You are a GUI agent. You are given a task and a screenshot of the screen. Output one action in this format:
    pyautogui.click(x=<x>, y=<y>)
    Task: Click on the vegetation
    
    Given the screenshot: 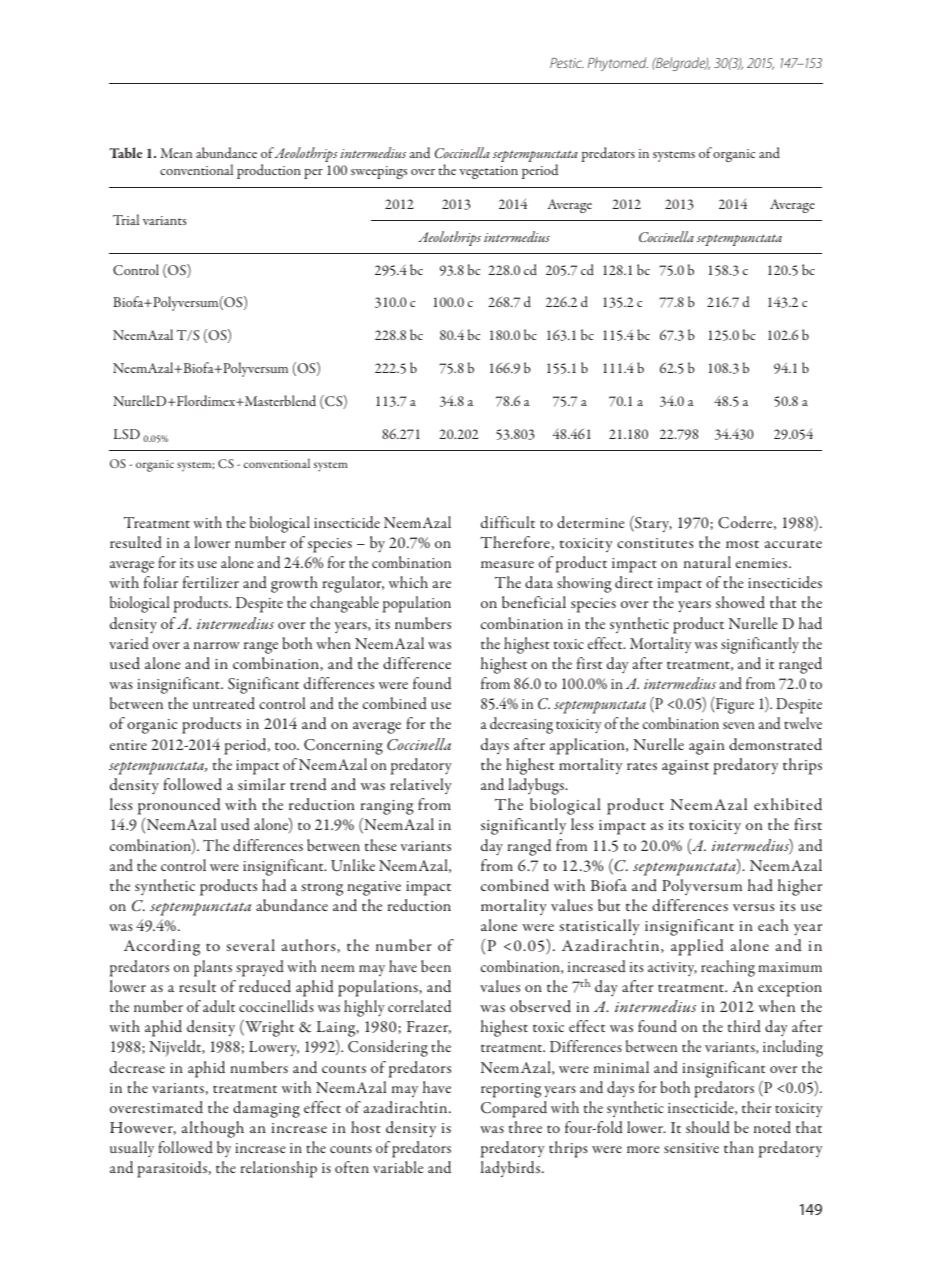 What is the action you would take?
    pyautogui.click(x=488, y=172)
